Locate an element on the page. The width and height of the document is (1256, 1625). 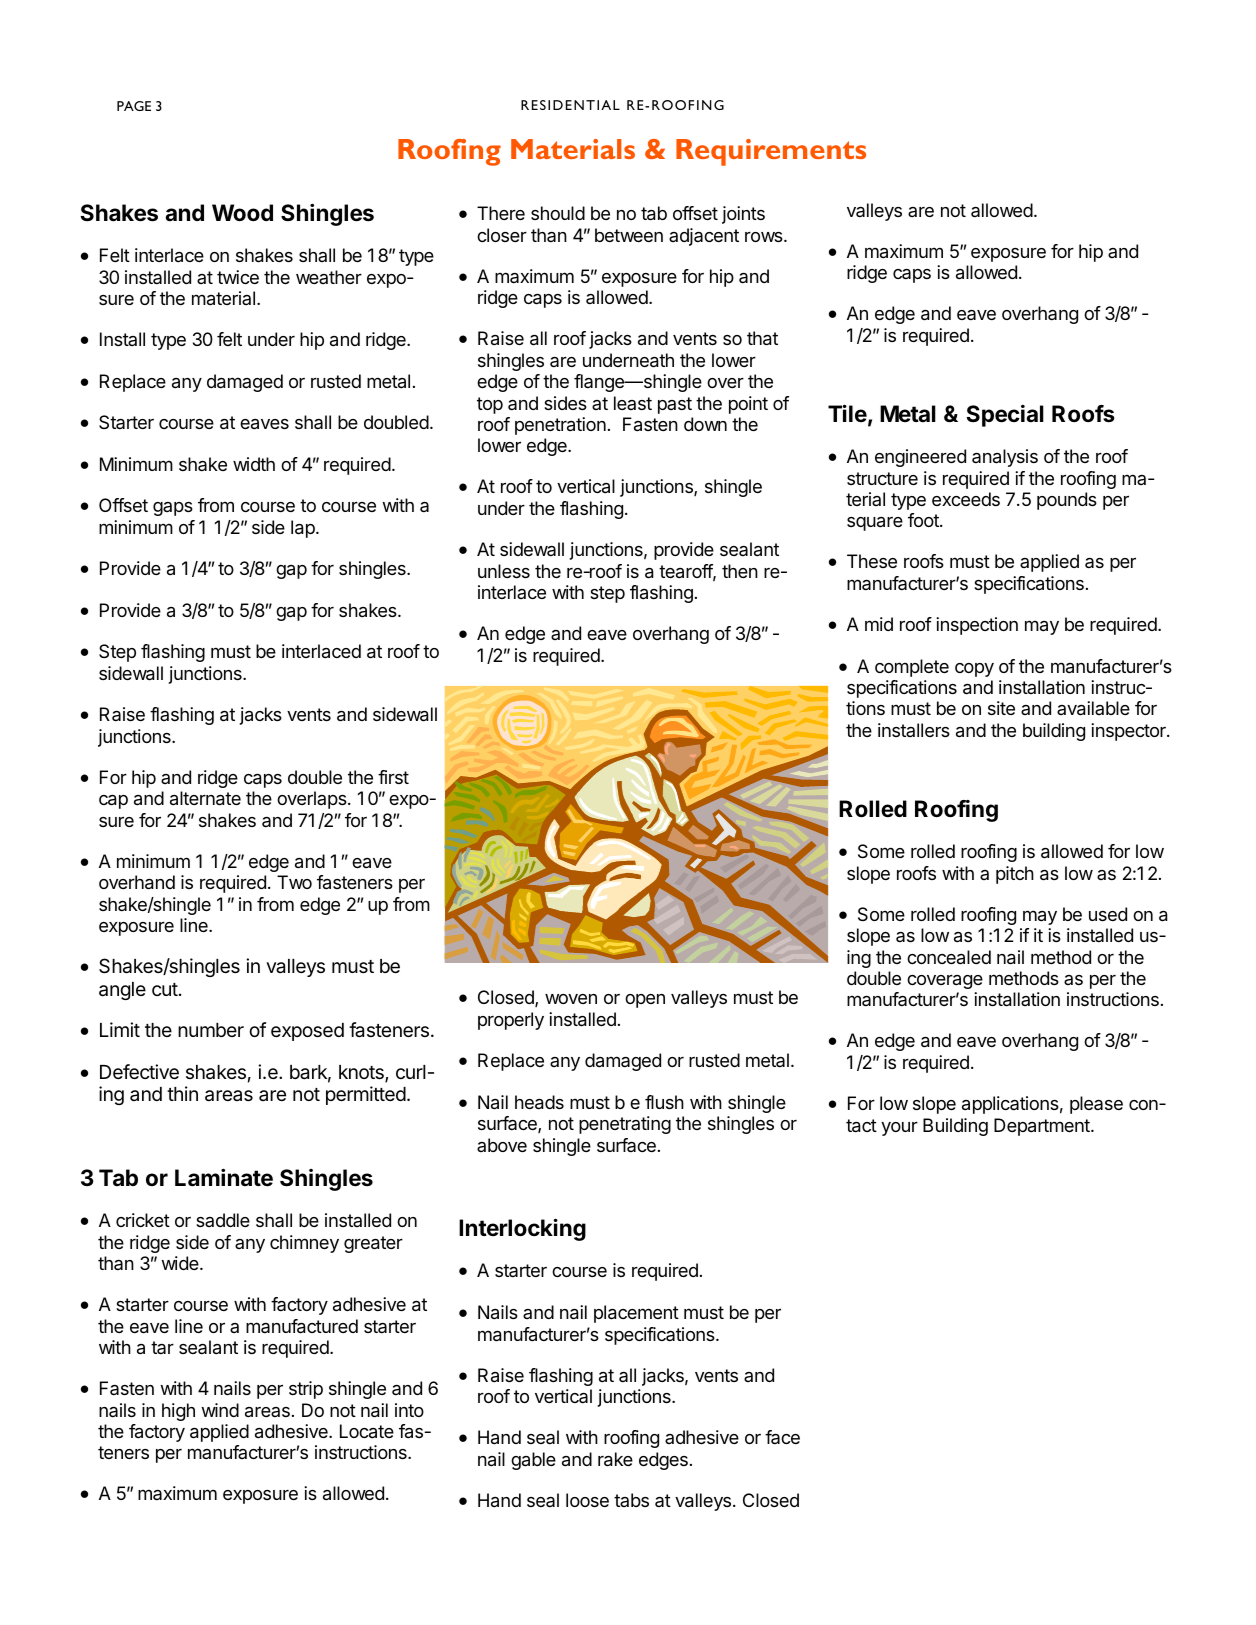
should is located at coordinates (558, 213).
